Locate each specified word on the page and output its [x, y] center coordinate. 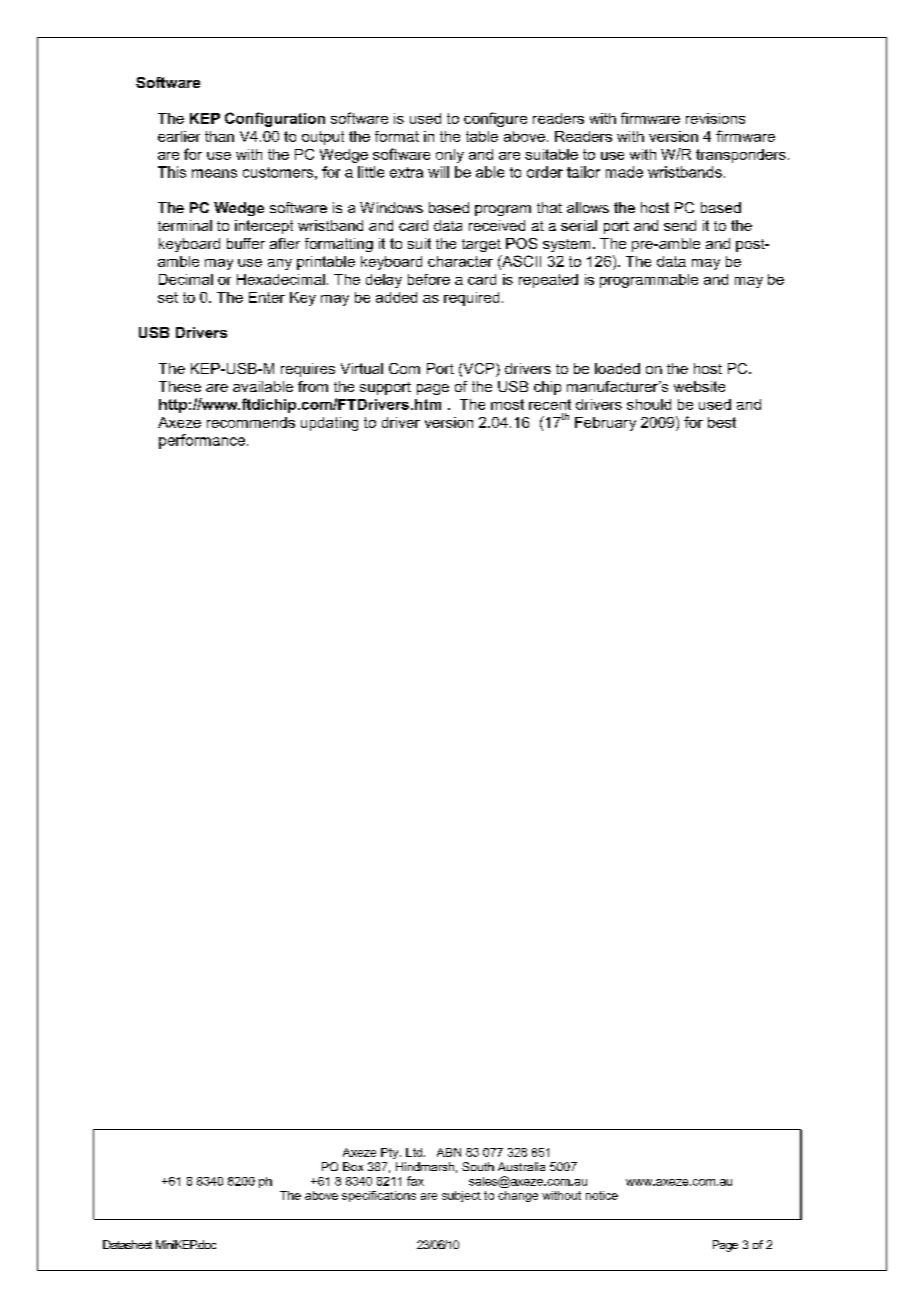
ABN [449, 1152]
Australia [521, 1166]
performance [202, 441]
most [507, 404]
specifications [379, 1196]
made [624, 172]
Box [353, 1166]
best [722, 422]
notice [602, 1195]
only [450, 156]
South [478, 1166]
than [219, 136]
